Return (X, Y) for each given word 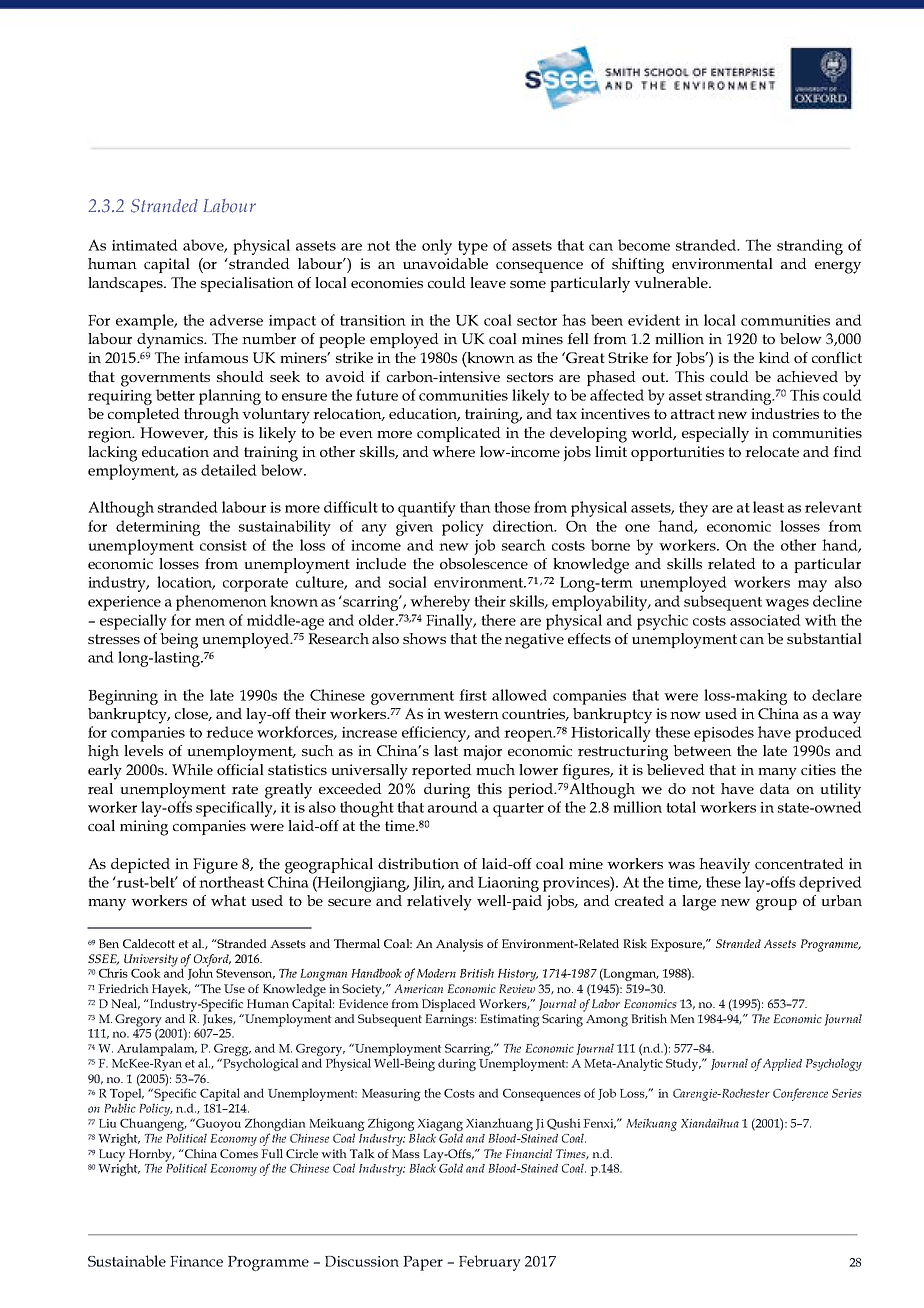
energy (838, 268)
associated (765, 620)
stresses (114, 639)
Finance (196, 1261)
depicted (140, 865)
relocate (772, 451)
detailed (229, 470)
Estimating (510, 1020)
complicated (459, 434)
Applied (782, 1064)
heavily (724, 866)
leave (488, 282)
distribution (418, 863)
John (200, 973)
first (473, 695)
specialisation (247, 284)
